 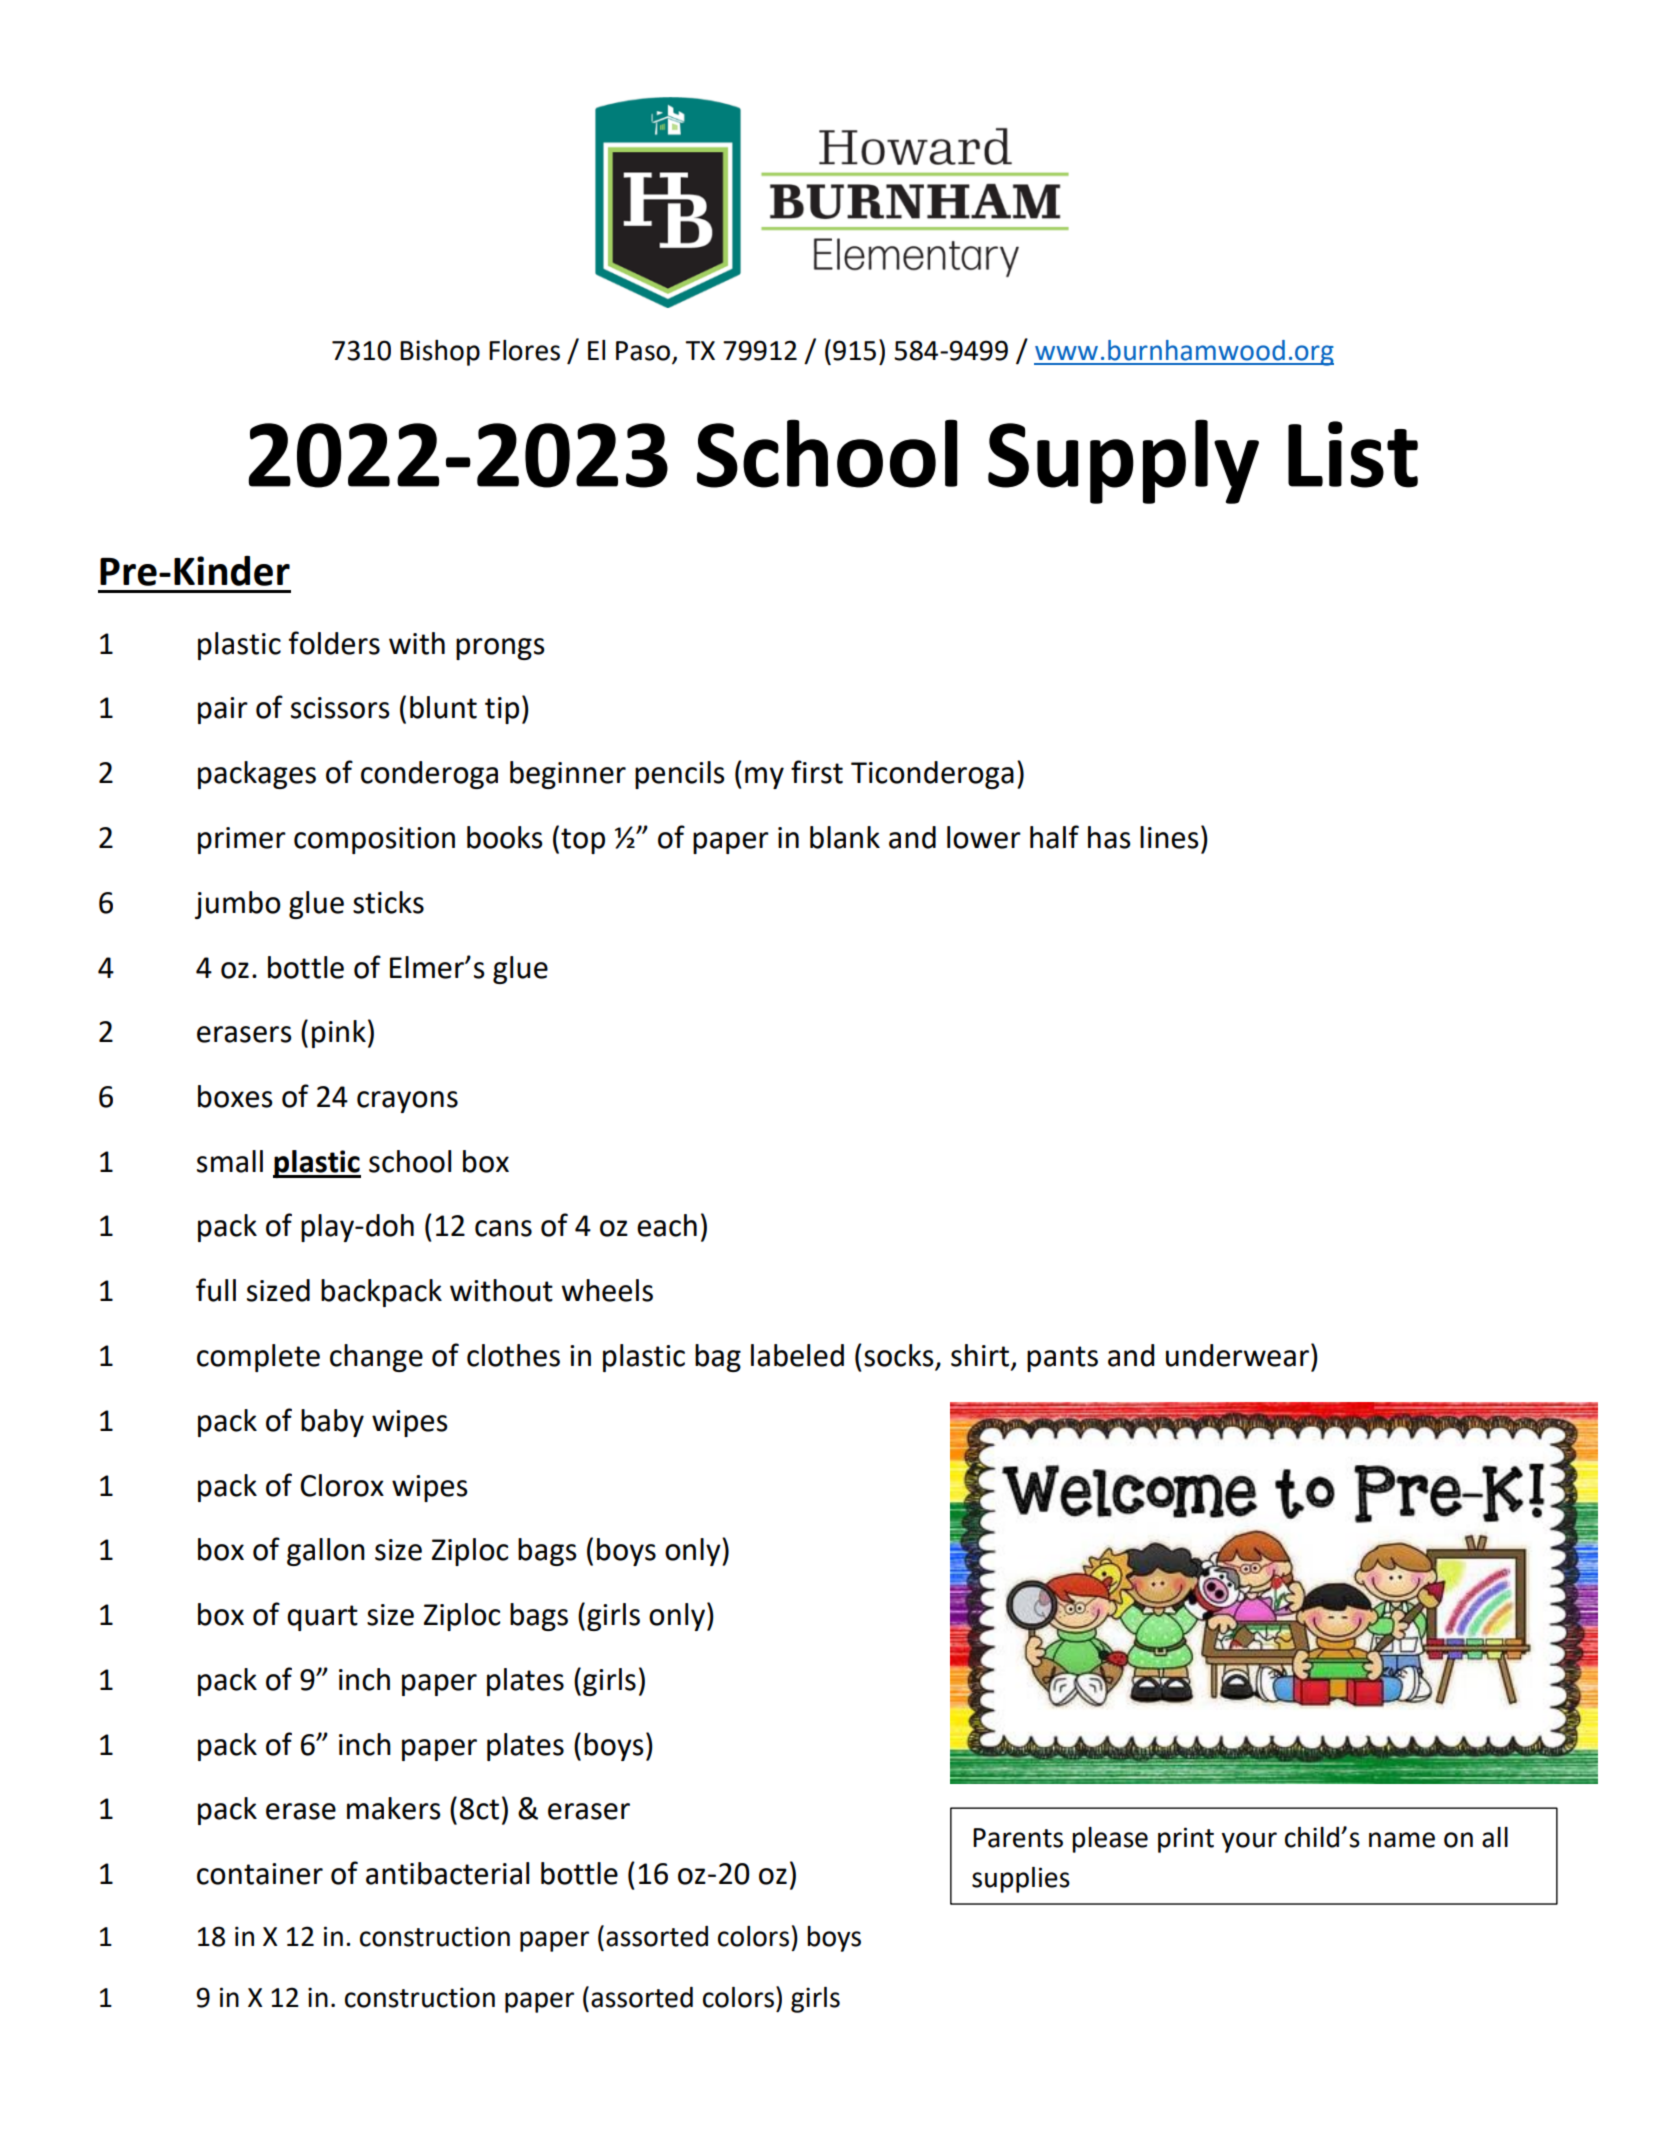 What do you see at coordinates (524, 350) in the image?
I see `Flores` at bounding box center [524, 350].
